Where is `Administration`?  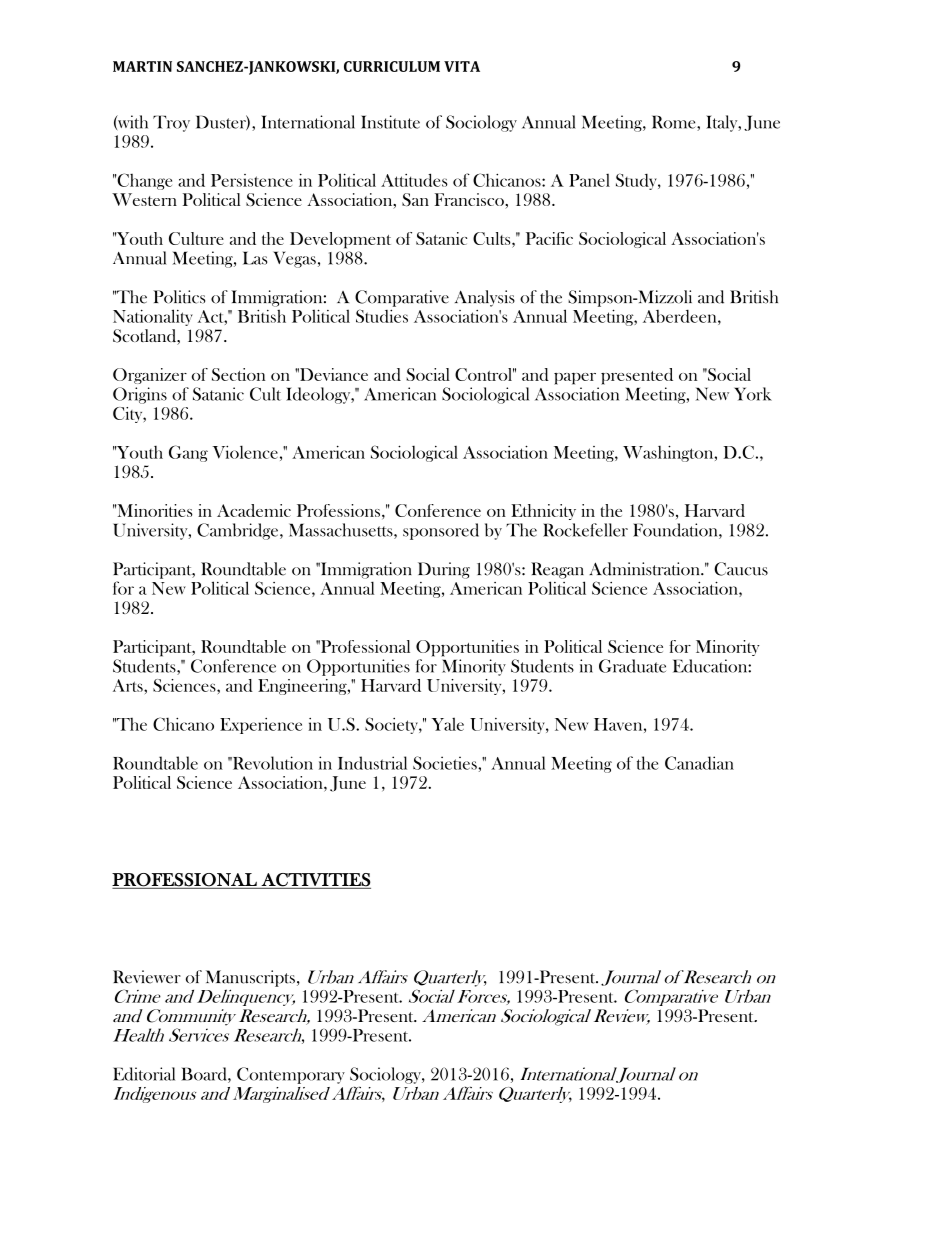 Administration is located at coordinates (645, 569).
